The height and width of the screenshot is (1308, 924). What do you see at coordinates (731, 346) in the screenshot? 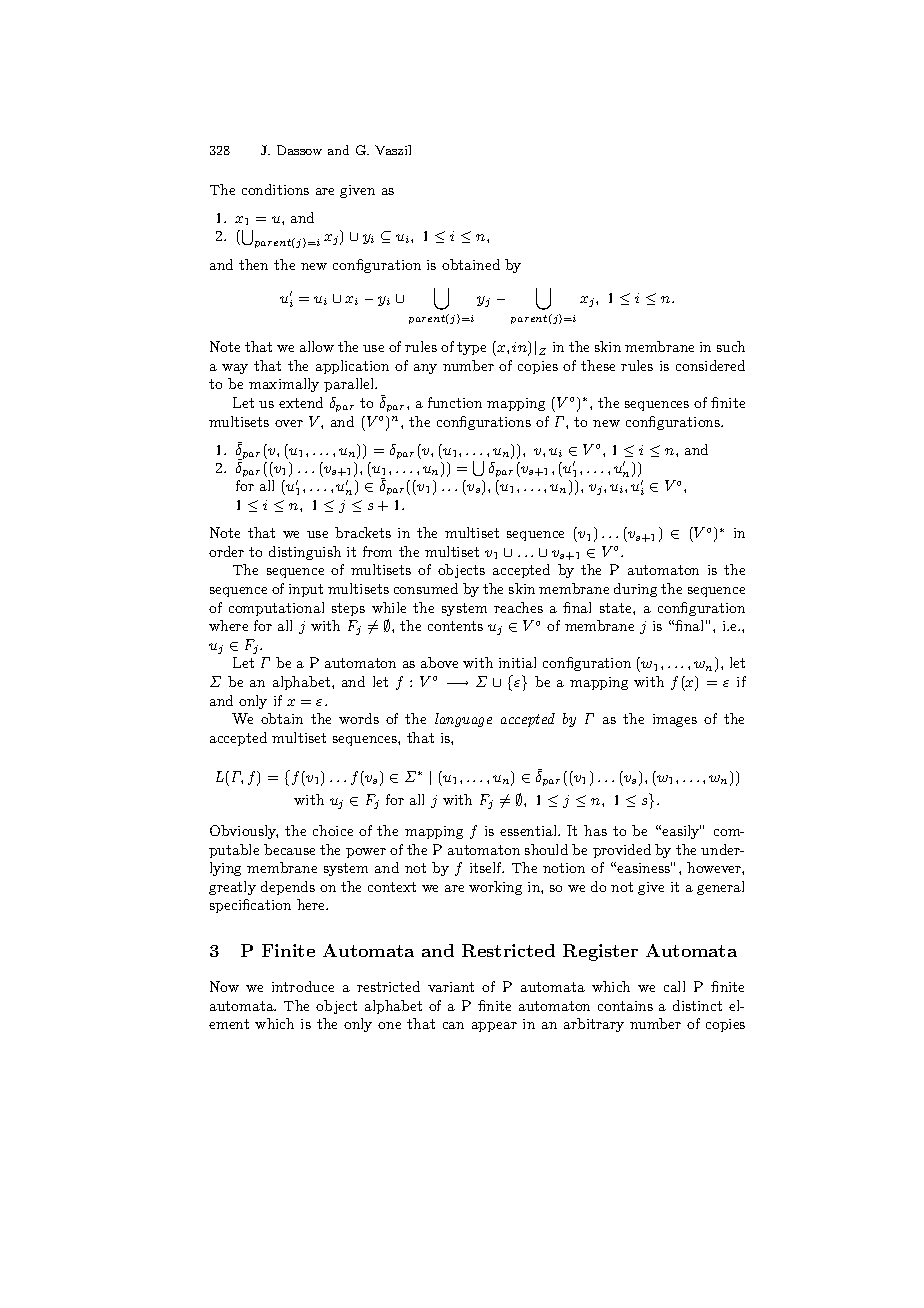
I see `such` at bounding box center [731, 346].
